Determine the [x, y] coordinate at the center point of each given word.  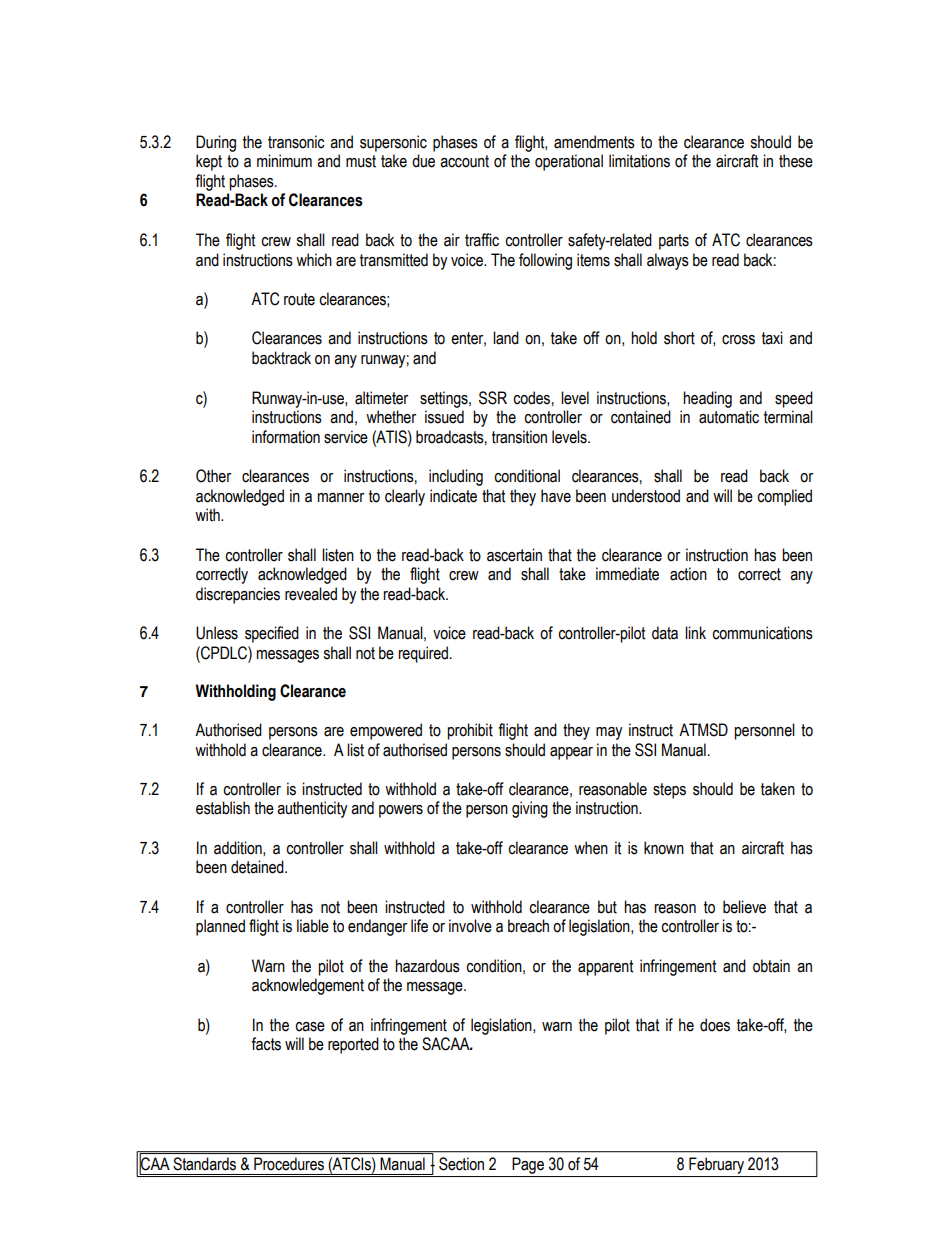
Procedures [289, 1163]
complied [784, 497]
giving [530, 809]
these [796, 161]
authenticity [312, 809]
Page [528, 1165]
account [464, 161]
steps [669, 791]
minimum [284, 161]
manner [340, 498]
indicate [453, 496]
